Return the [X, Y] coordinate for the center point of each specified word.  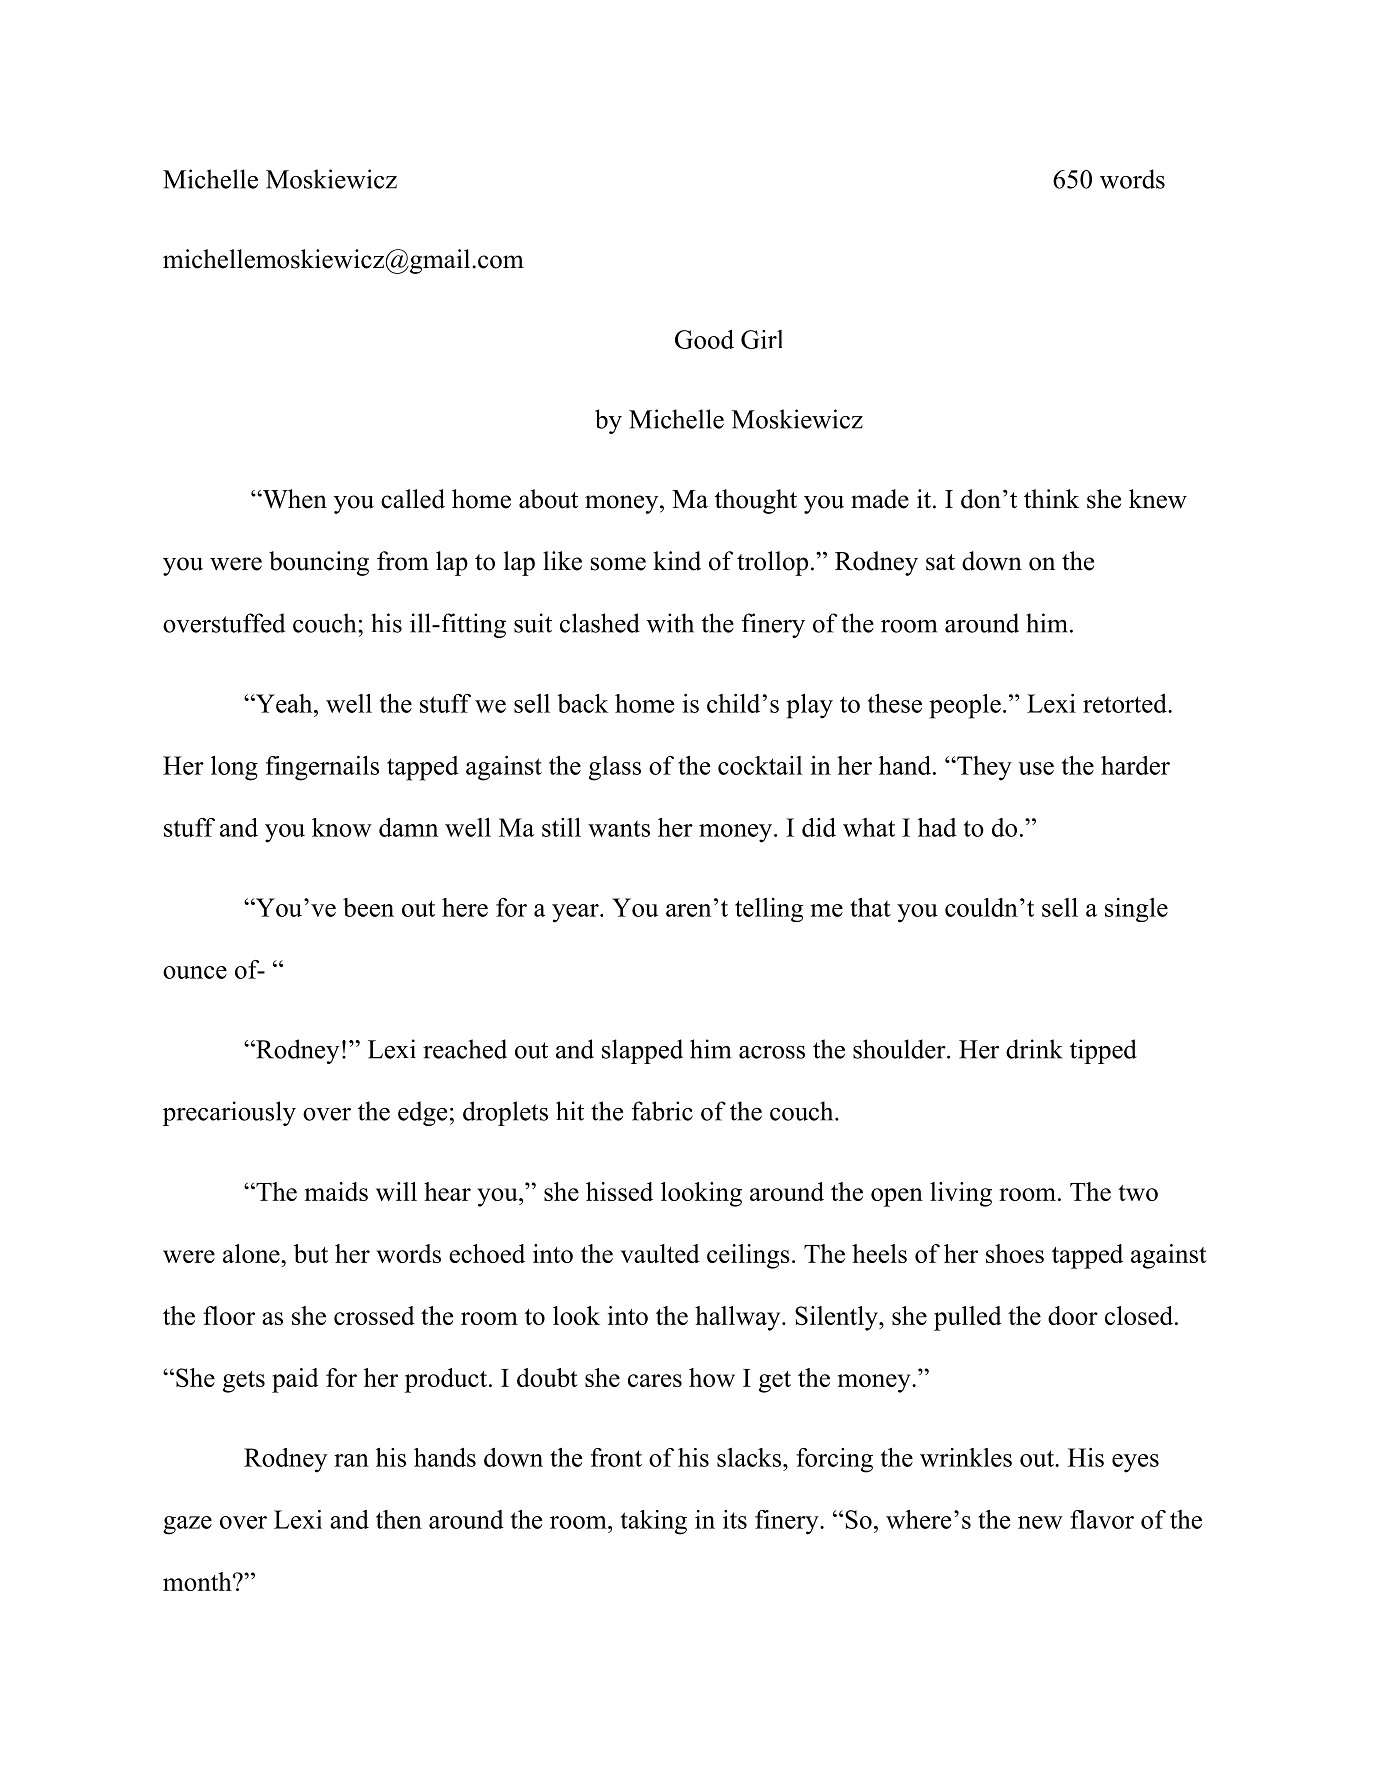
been [368, 907]
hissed [619, 1191]
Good [704, 339]
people [965, 706]
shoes [1015, 1253]
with [670, 623]
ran [351, 1460]
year [576, 913]
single [1136, 910]
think [1051, 498]
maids [336, 1191]
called [413, 499]
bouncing [319, 563]
